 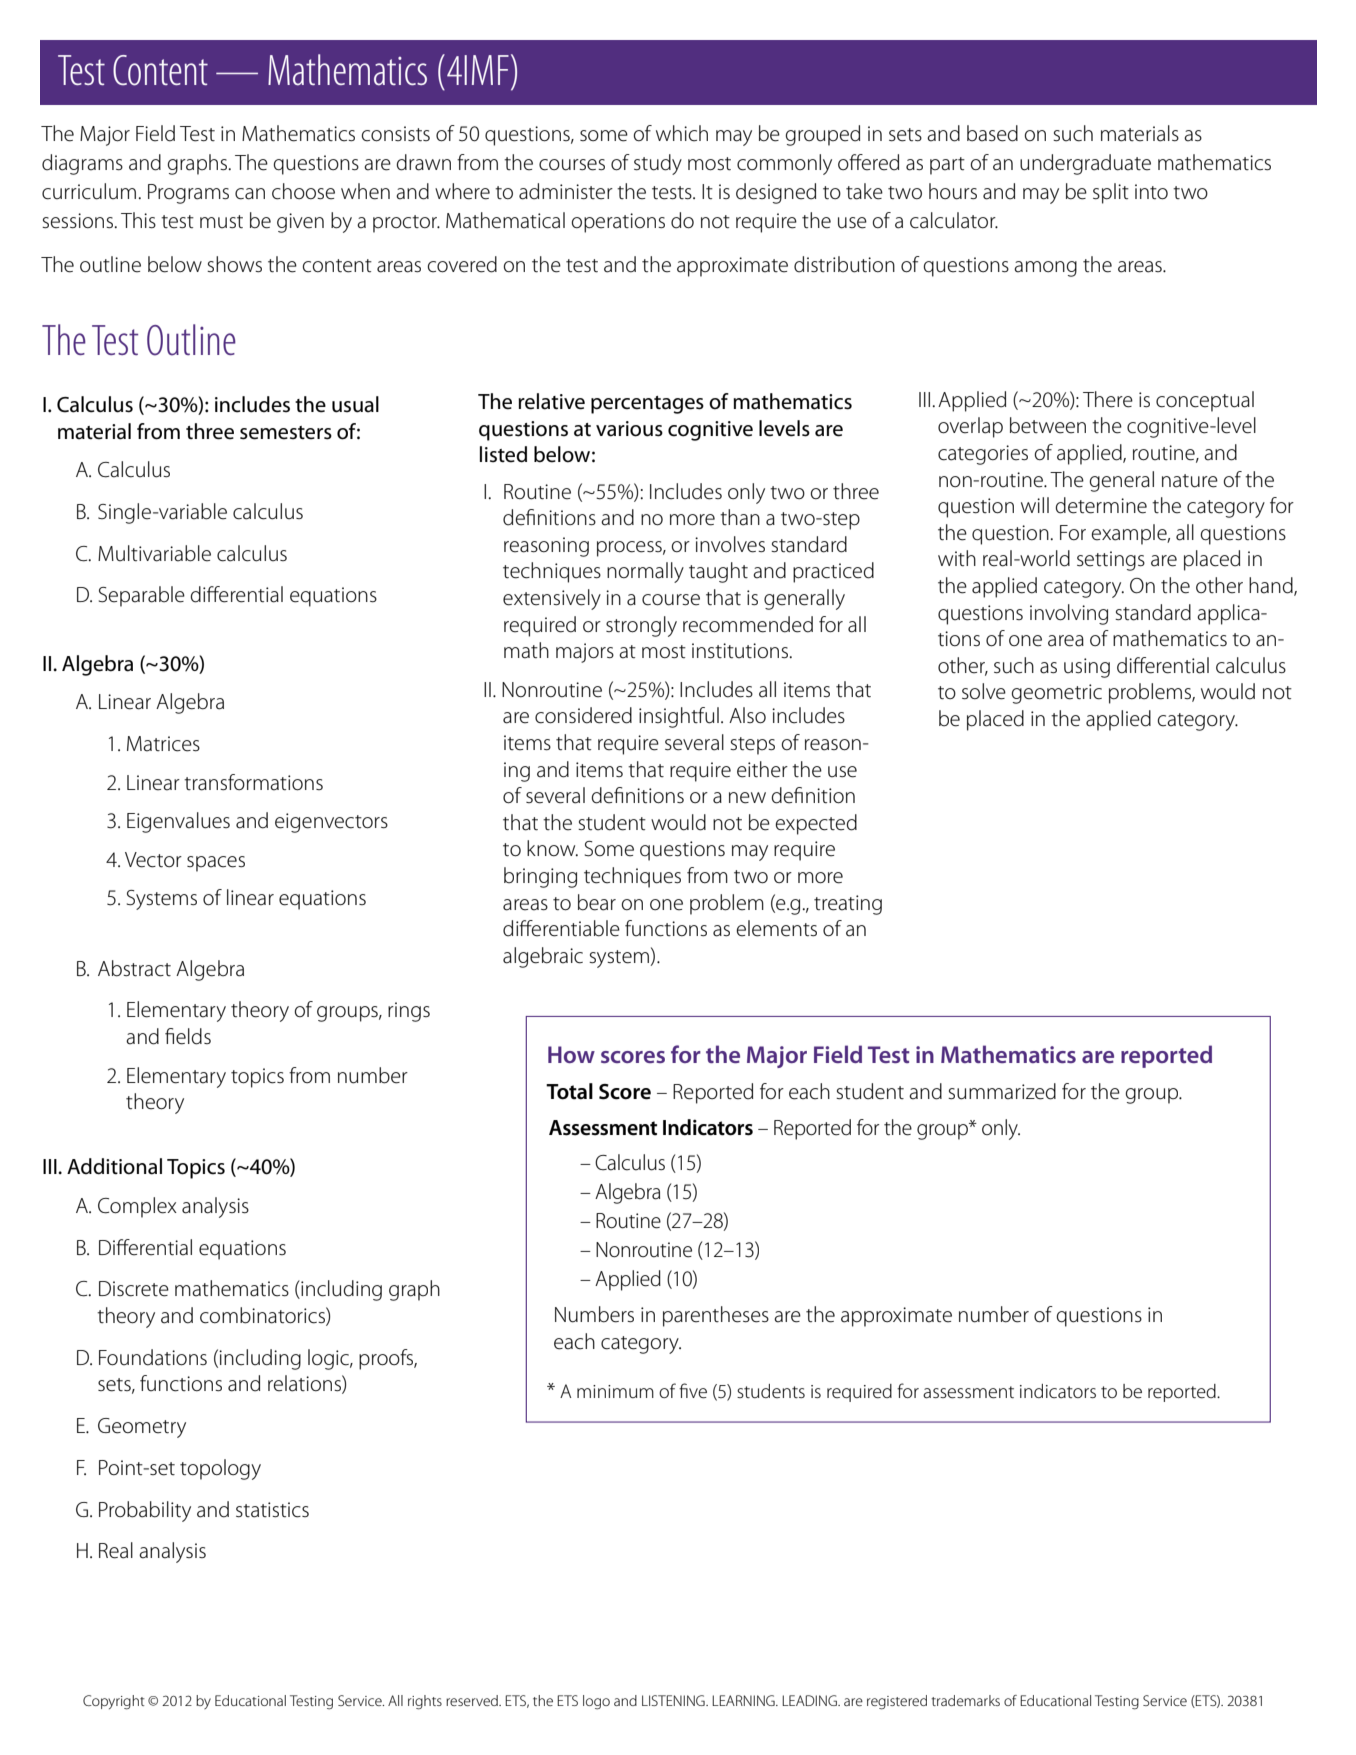 What do you see at coordinates (114, 1702) in the image?
I see `Copyright` at bounding box center [114, 1702].
